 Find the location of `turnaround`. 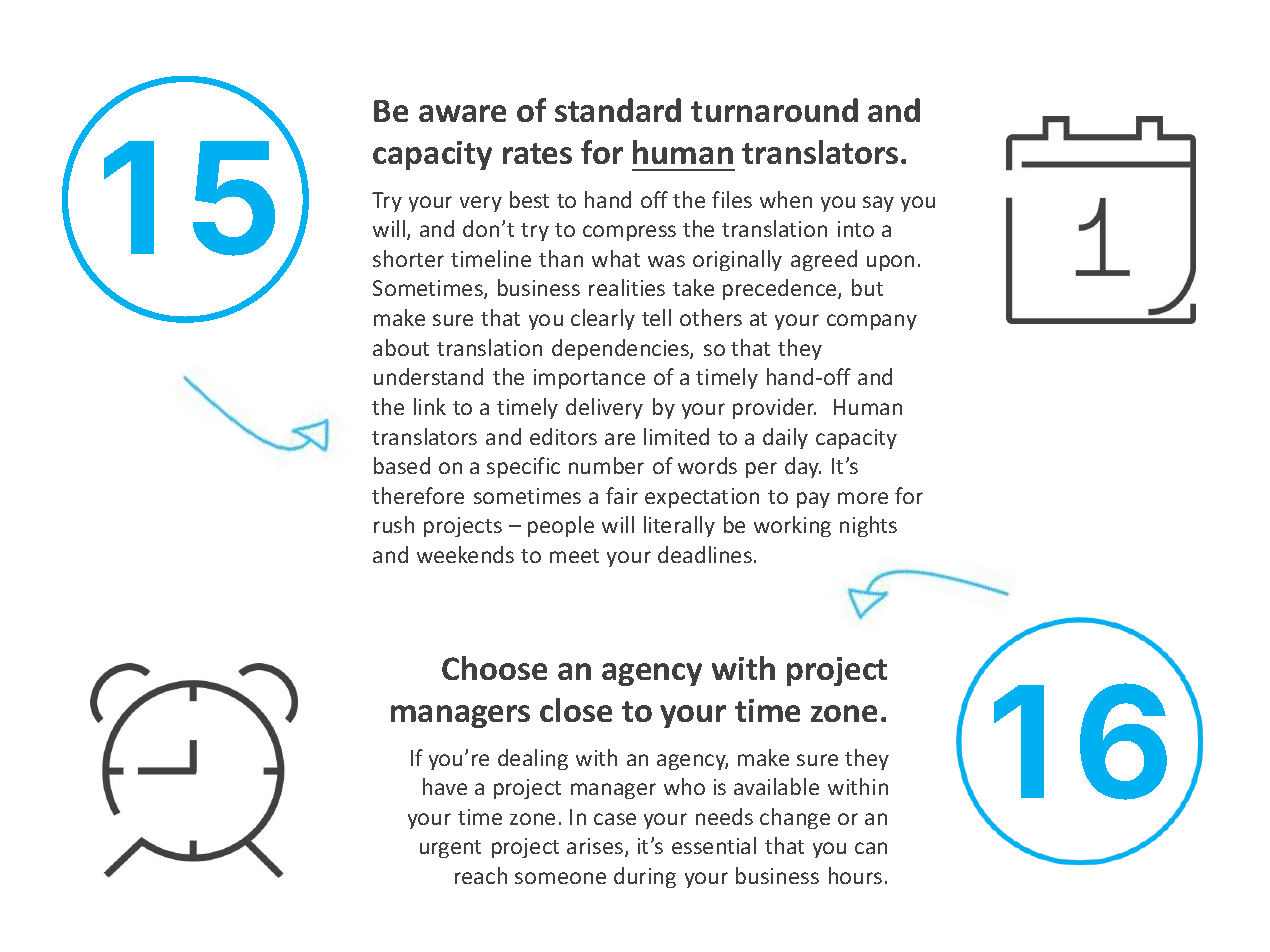

turnaround is located at coordinates (774, 110).
